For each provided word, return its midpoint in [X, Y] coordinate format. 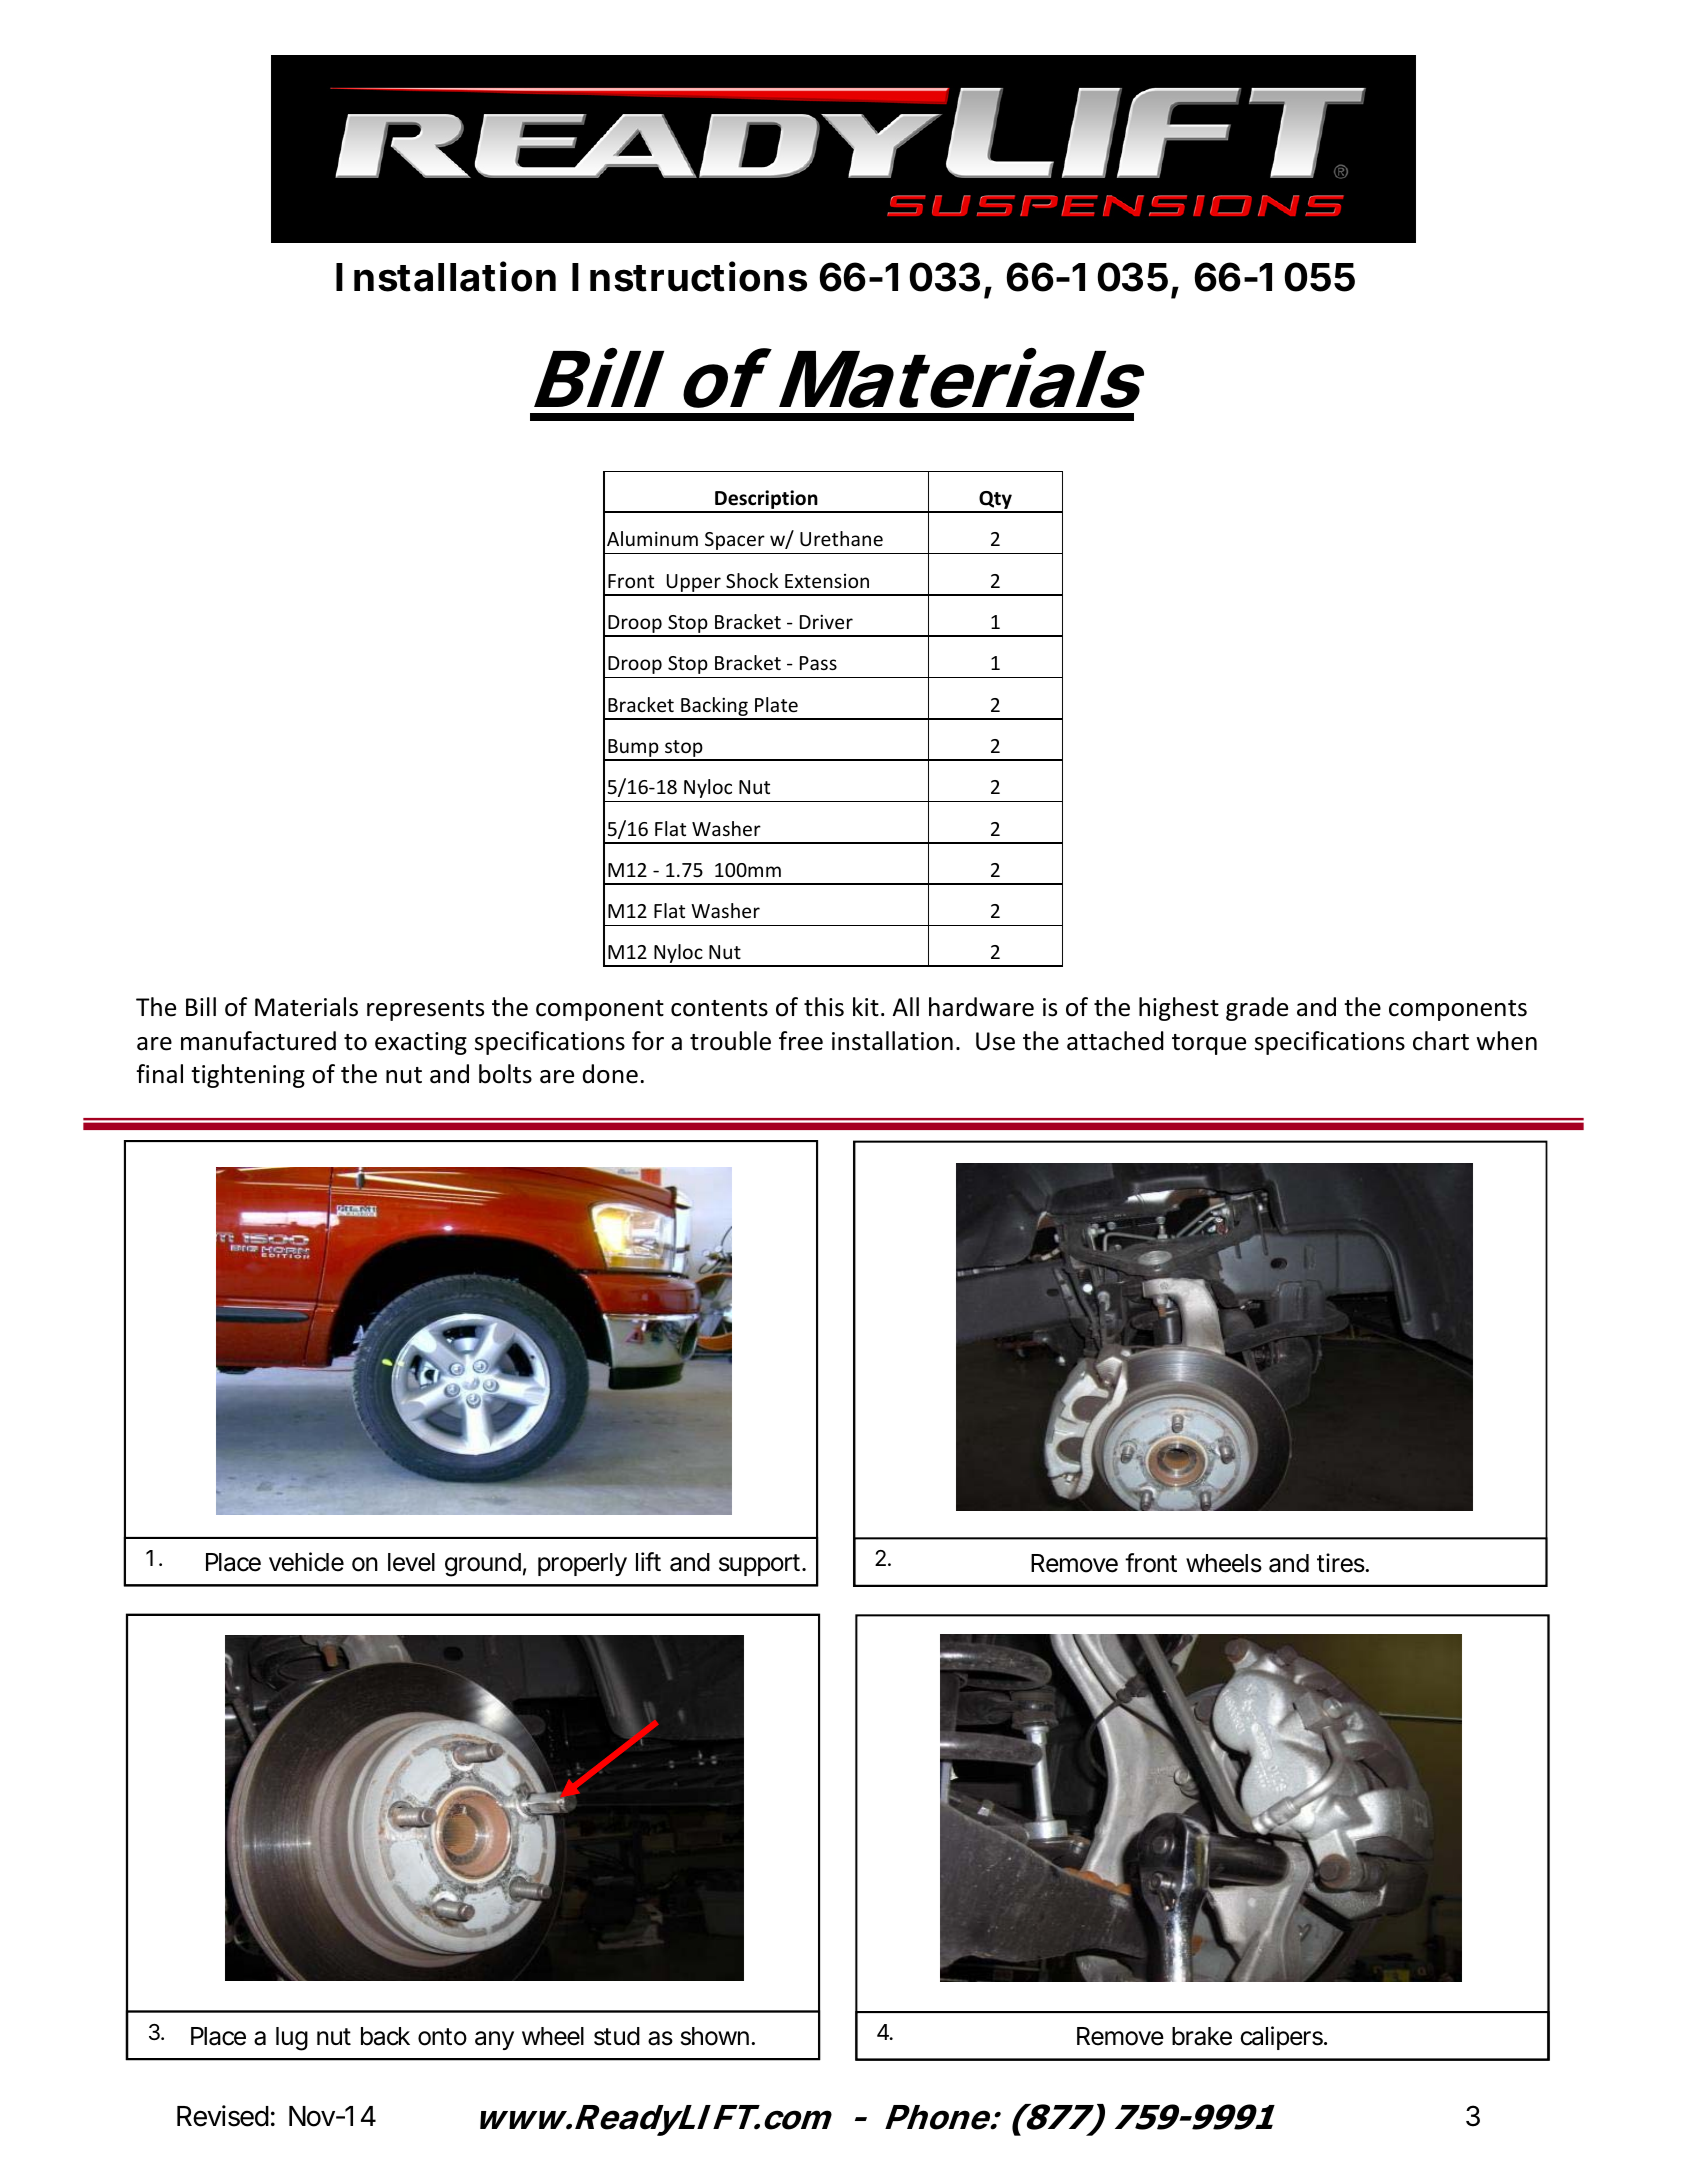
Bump [633, 749]
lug [292, 2039]
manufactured [258, 1041]
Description [766, 501]
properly [582, 1564]
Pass [818, 663]
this [824, 1007]
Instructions [689, 276]
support [762, 1565]
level [411, 1562]
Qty [995, 501]
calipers [1283, 2038]
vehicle [306, 1562]
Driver [826, 622]
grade [1257, 1009]
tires [1343, 1563]
